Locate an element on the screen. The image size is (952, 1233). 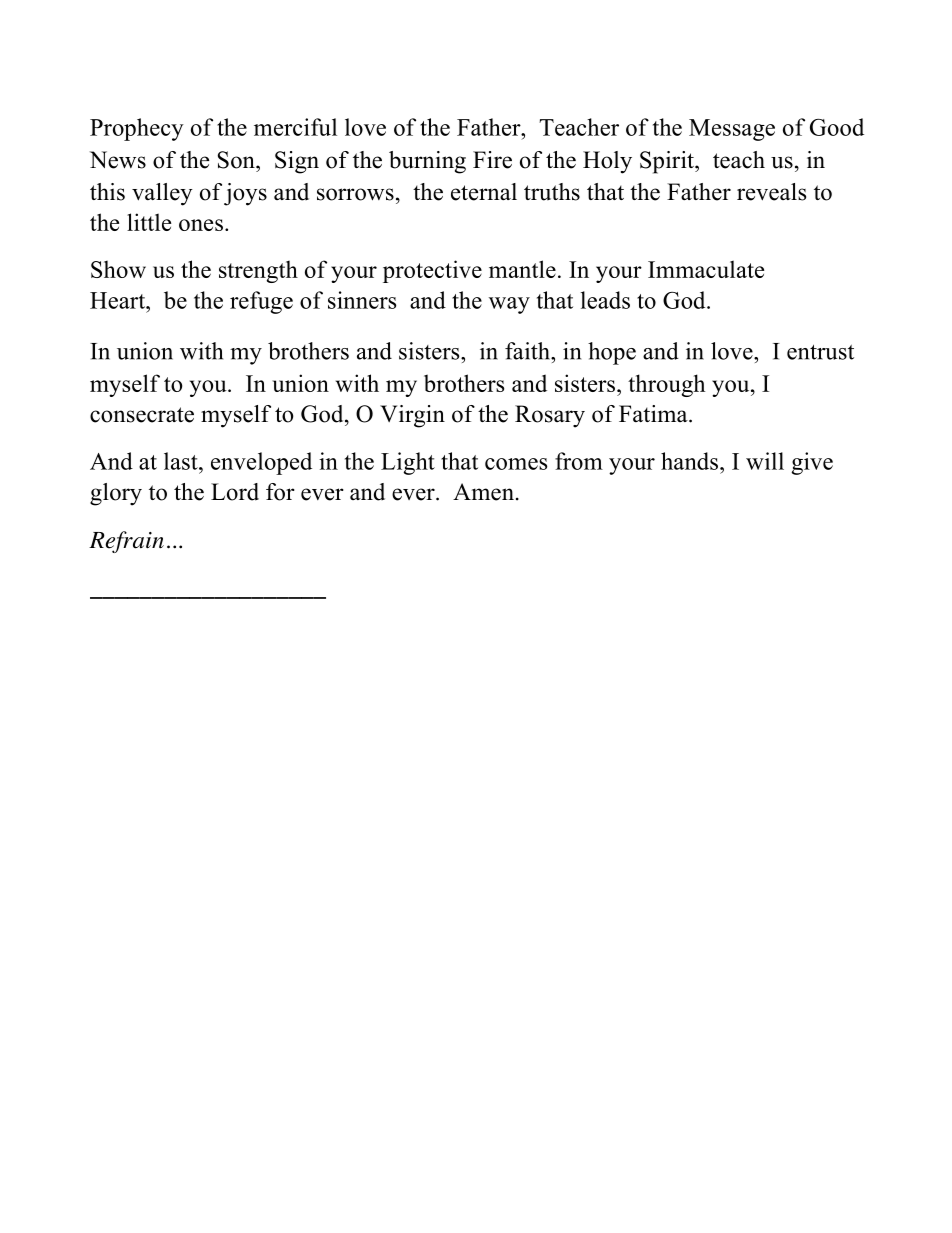
Refrain is located at coordinates (126, 542).
